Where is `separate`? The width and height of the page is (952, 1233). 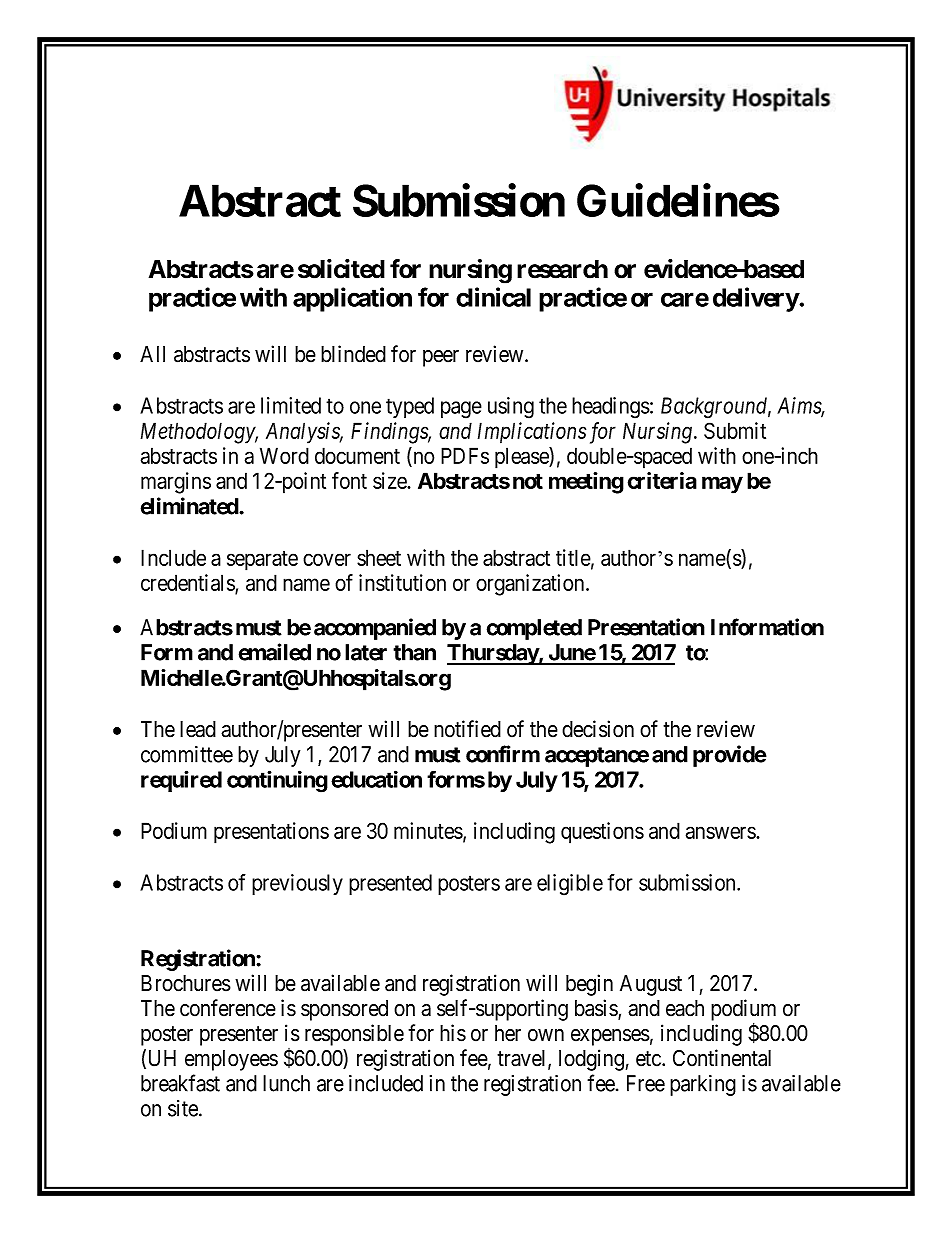
separate is located at coordinates (262, 561).
